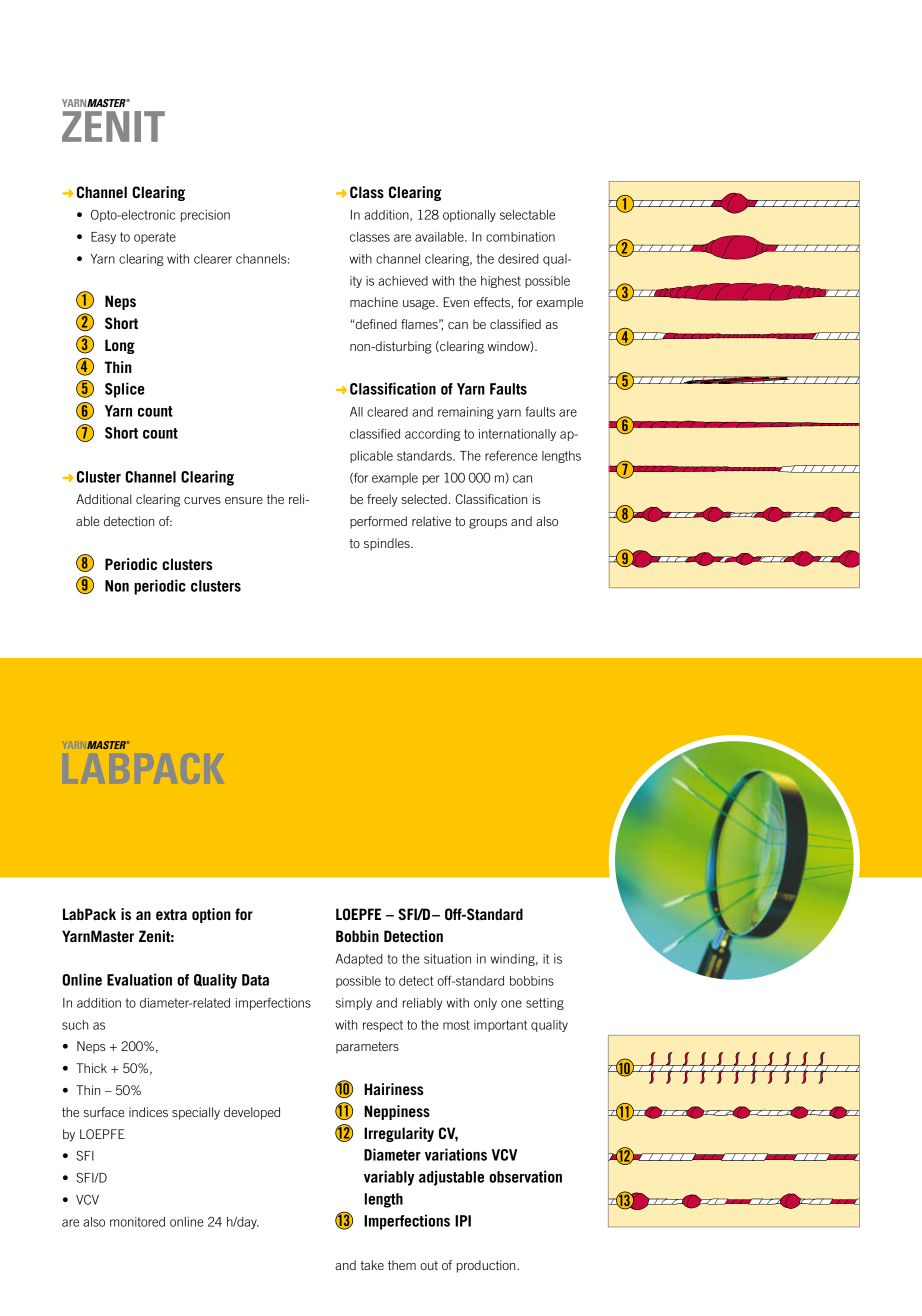 This screenshot has height=1316, width=922. What do you see at coordinates (374, 302) in the screenshot?
I see `machine` at bounding box center [374, 302].
